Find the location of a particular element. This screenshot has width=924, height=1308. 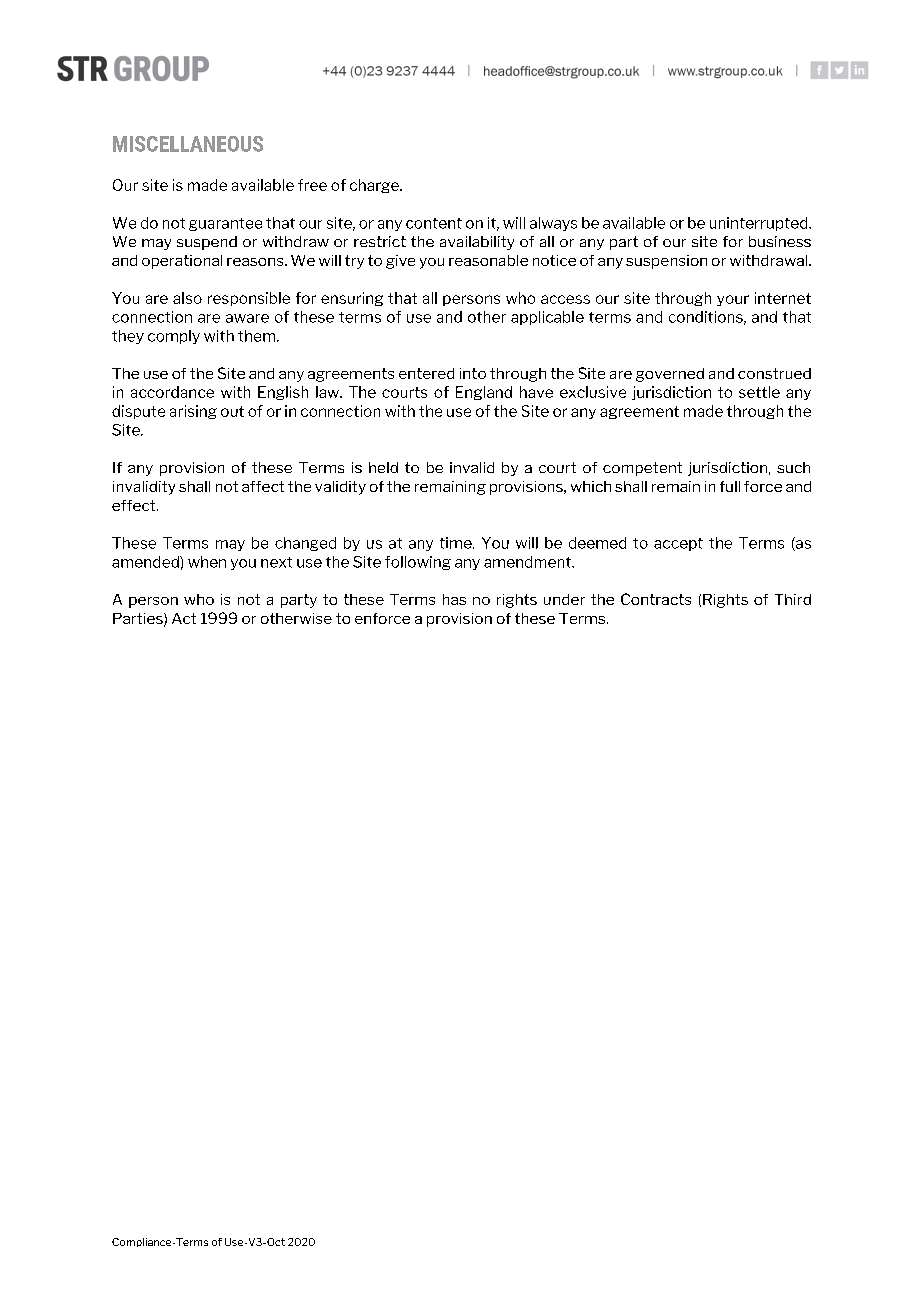

accordance is located at coordinates (172, 392).
